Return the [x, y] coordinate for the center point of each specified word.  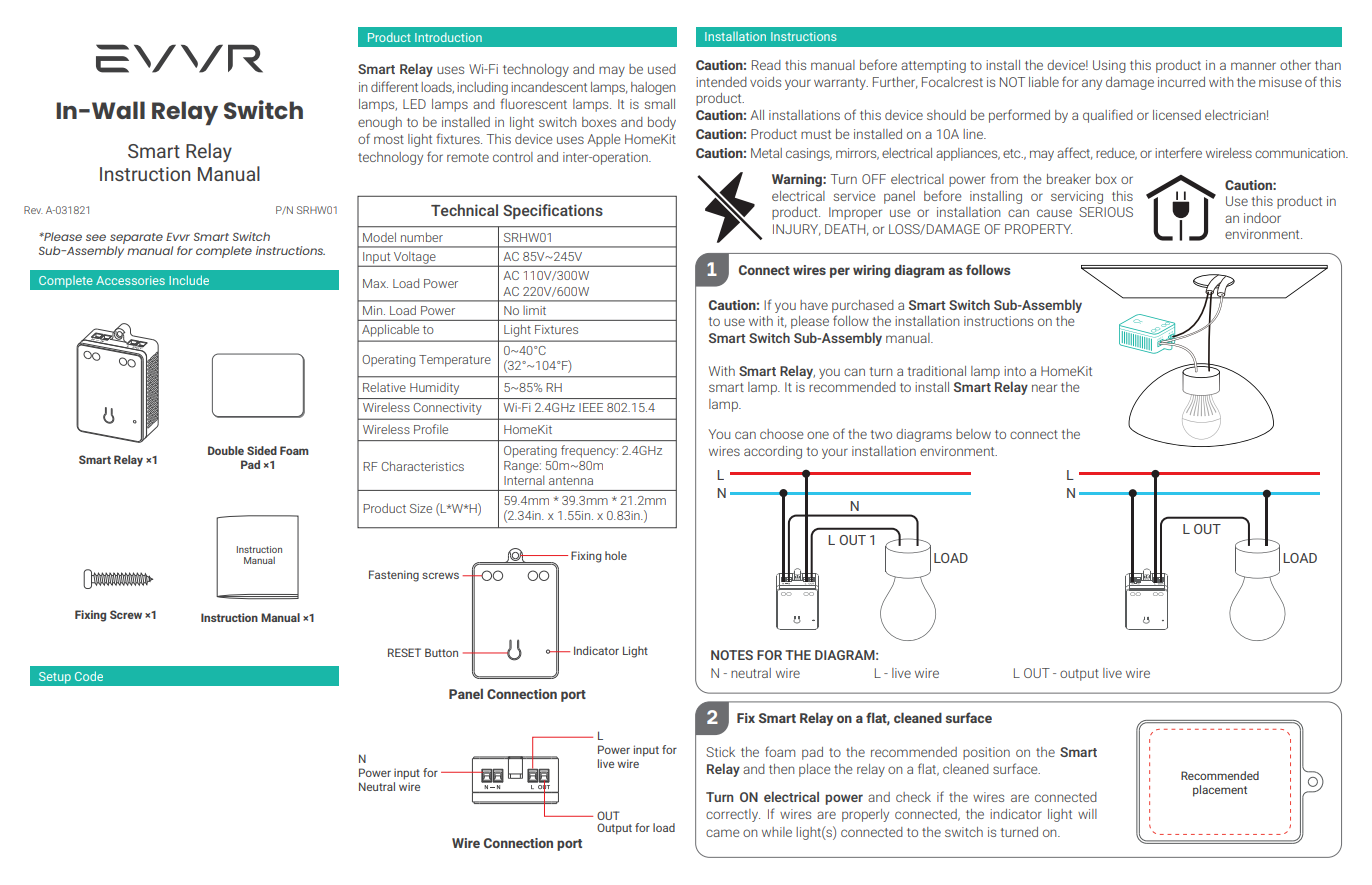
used [662, 69]
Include [189, 280]
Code [89, 676]
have [814, 305]
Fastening [394, 576]
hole [616, 555]
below [973, 434]
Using [1109, 66]
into [1015, 371]
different [394, 86]
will [1087, 814]
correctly [733, 815]
